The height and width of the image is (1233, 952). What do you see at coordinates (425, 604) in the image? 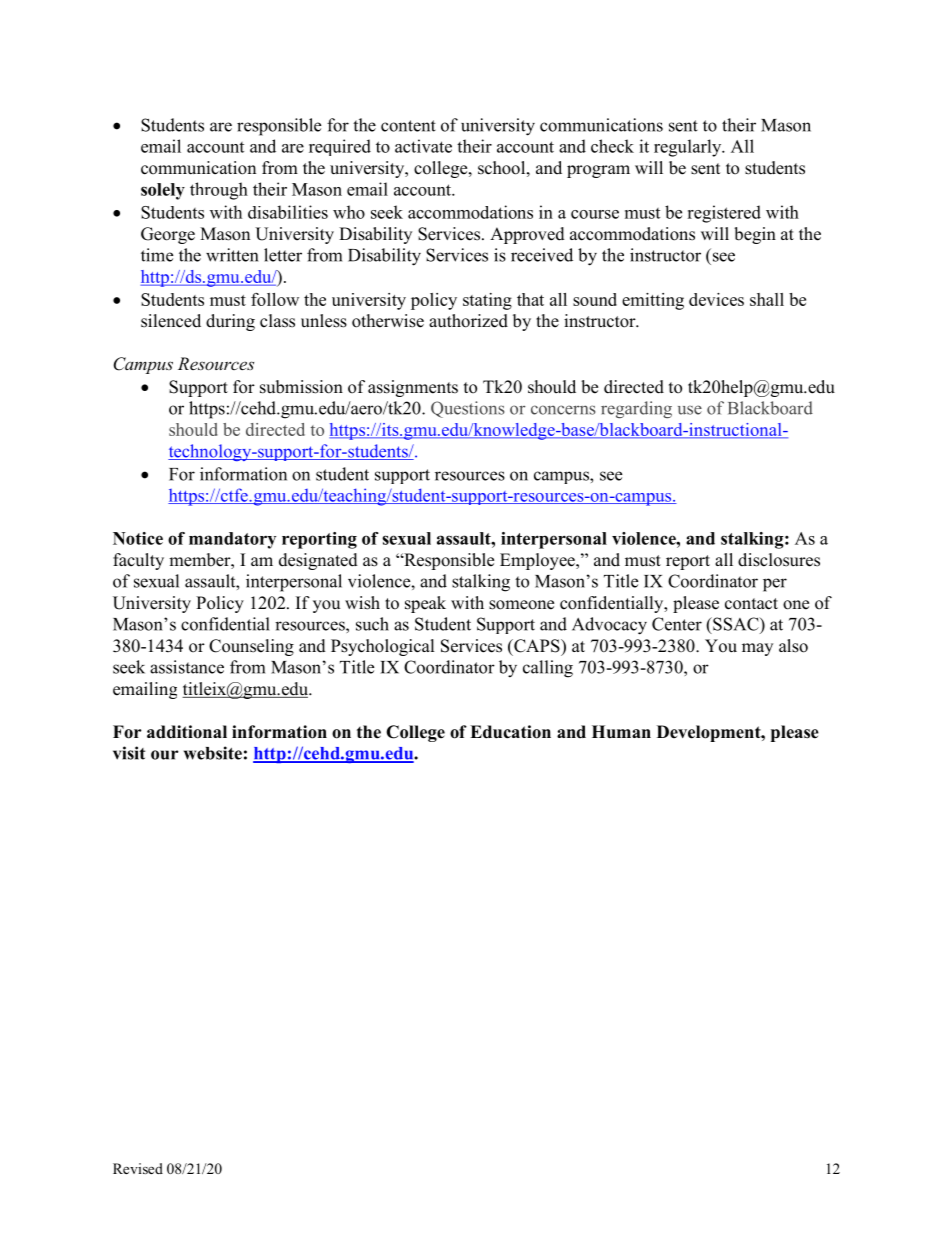
I see `speak` at bounding box center [425, 604].
